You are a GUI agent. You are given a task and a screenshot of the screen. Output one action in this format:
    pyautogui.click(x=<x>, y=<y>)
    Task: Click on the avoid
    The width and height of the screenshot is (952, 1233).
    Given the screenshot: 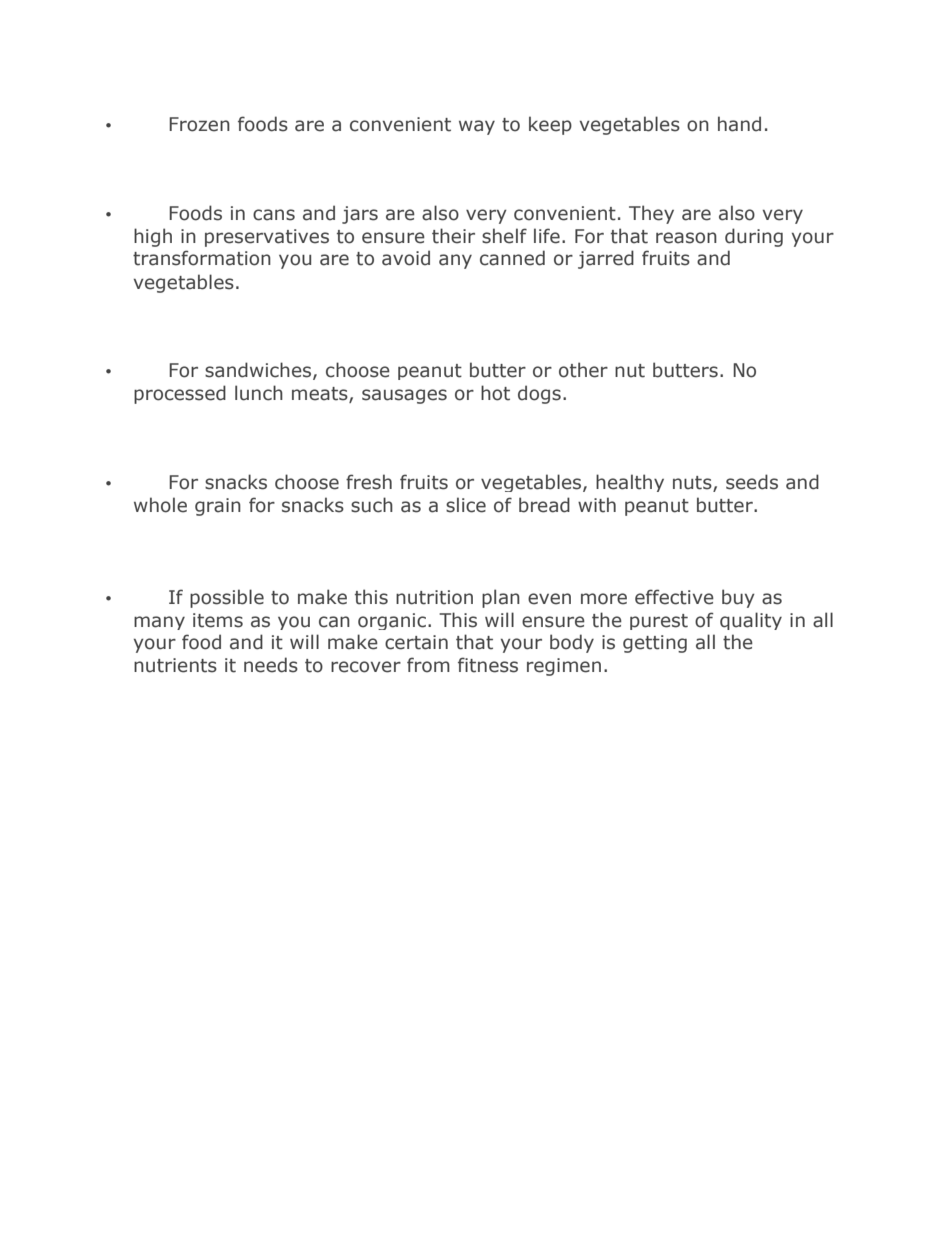 What is the action you would take?
    pyautogui.click(x=406, y=258)
